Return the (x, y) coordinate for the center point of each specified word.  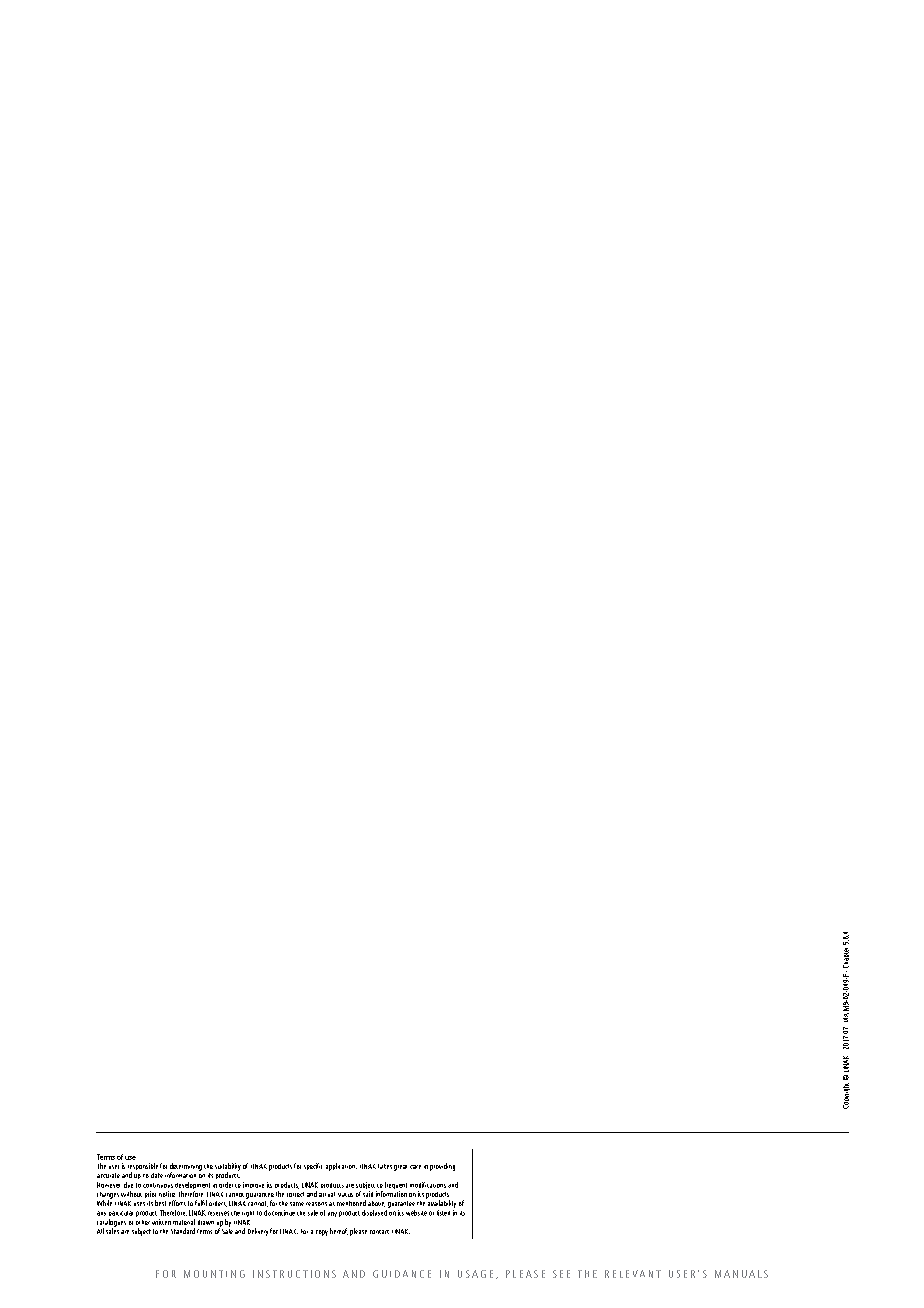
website (416, 1213)
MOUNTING (214, 1274)
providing (442, 1167)
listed (443, 1213)
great (400, 1168)
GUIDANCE (402, 1274)
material (184, 1222)
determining (186, 1168)
